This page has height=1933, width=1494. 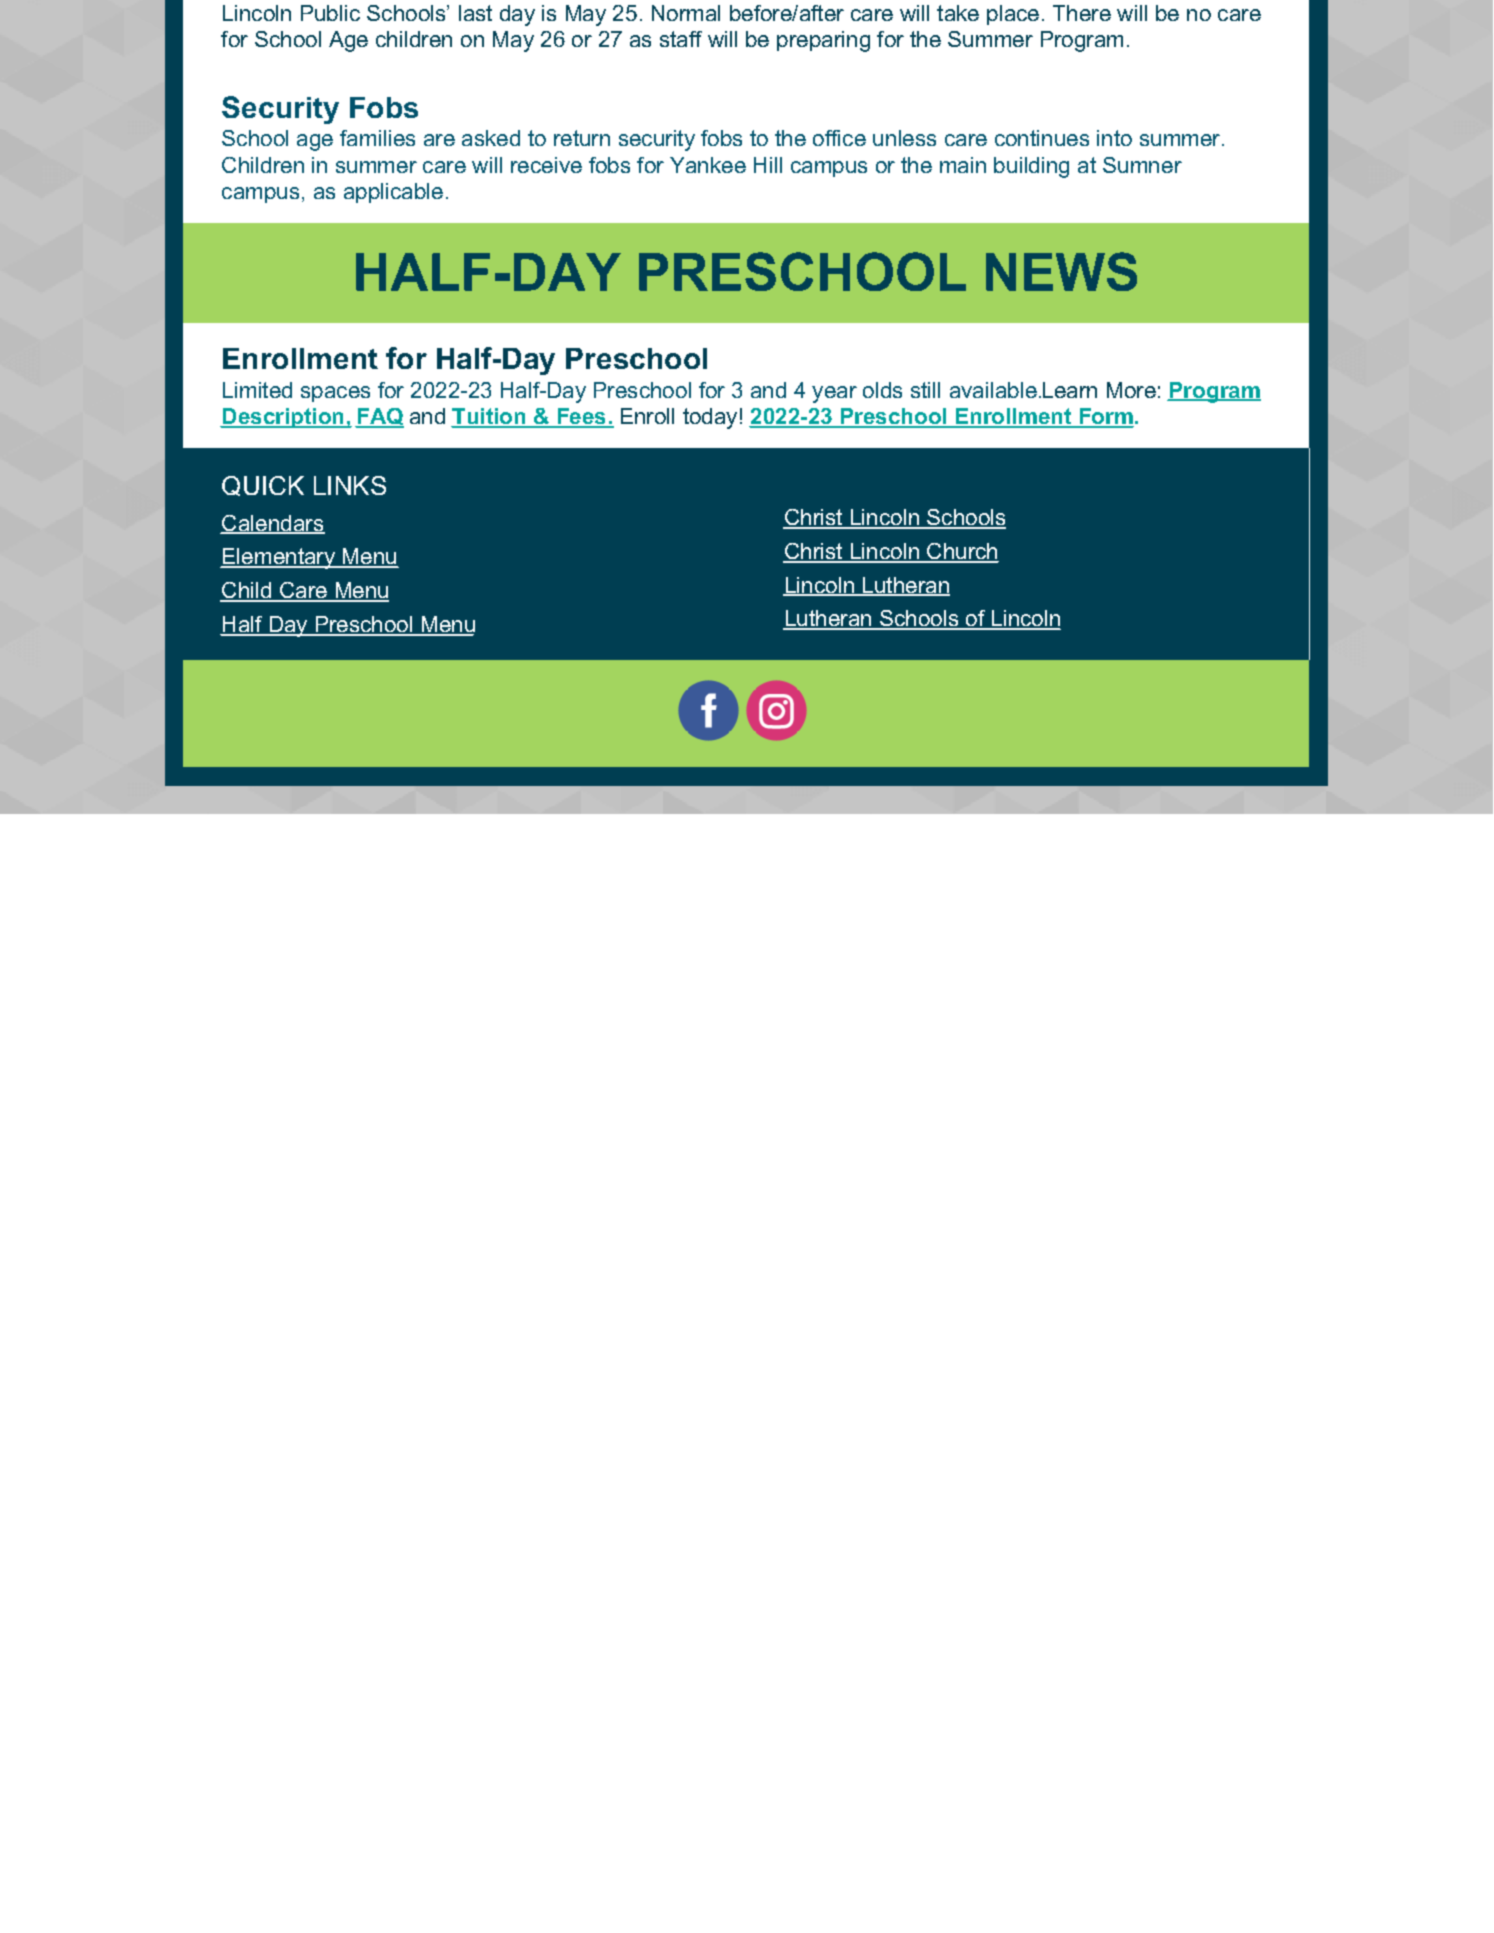 What do you see at coordinates (1131, 390) in the page?
I see `More` at bounding box center [1131, 390].
